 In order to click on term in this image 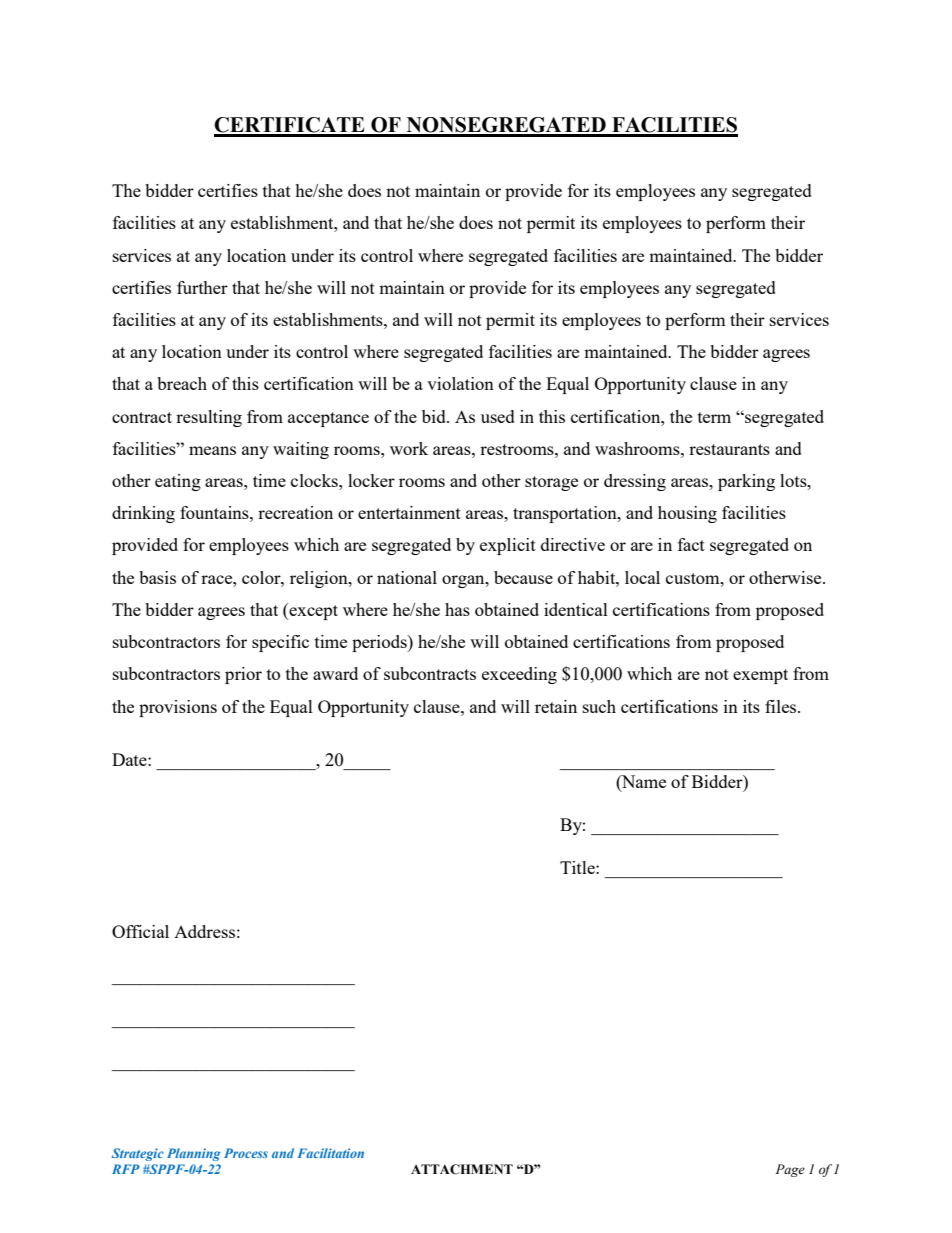, I will do `click(714, 417)`.
